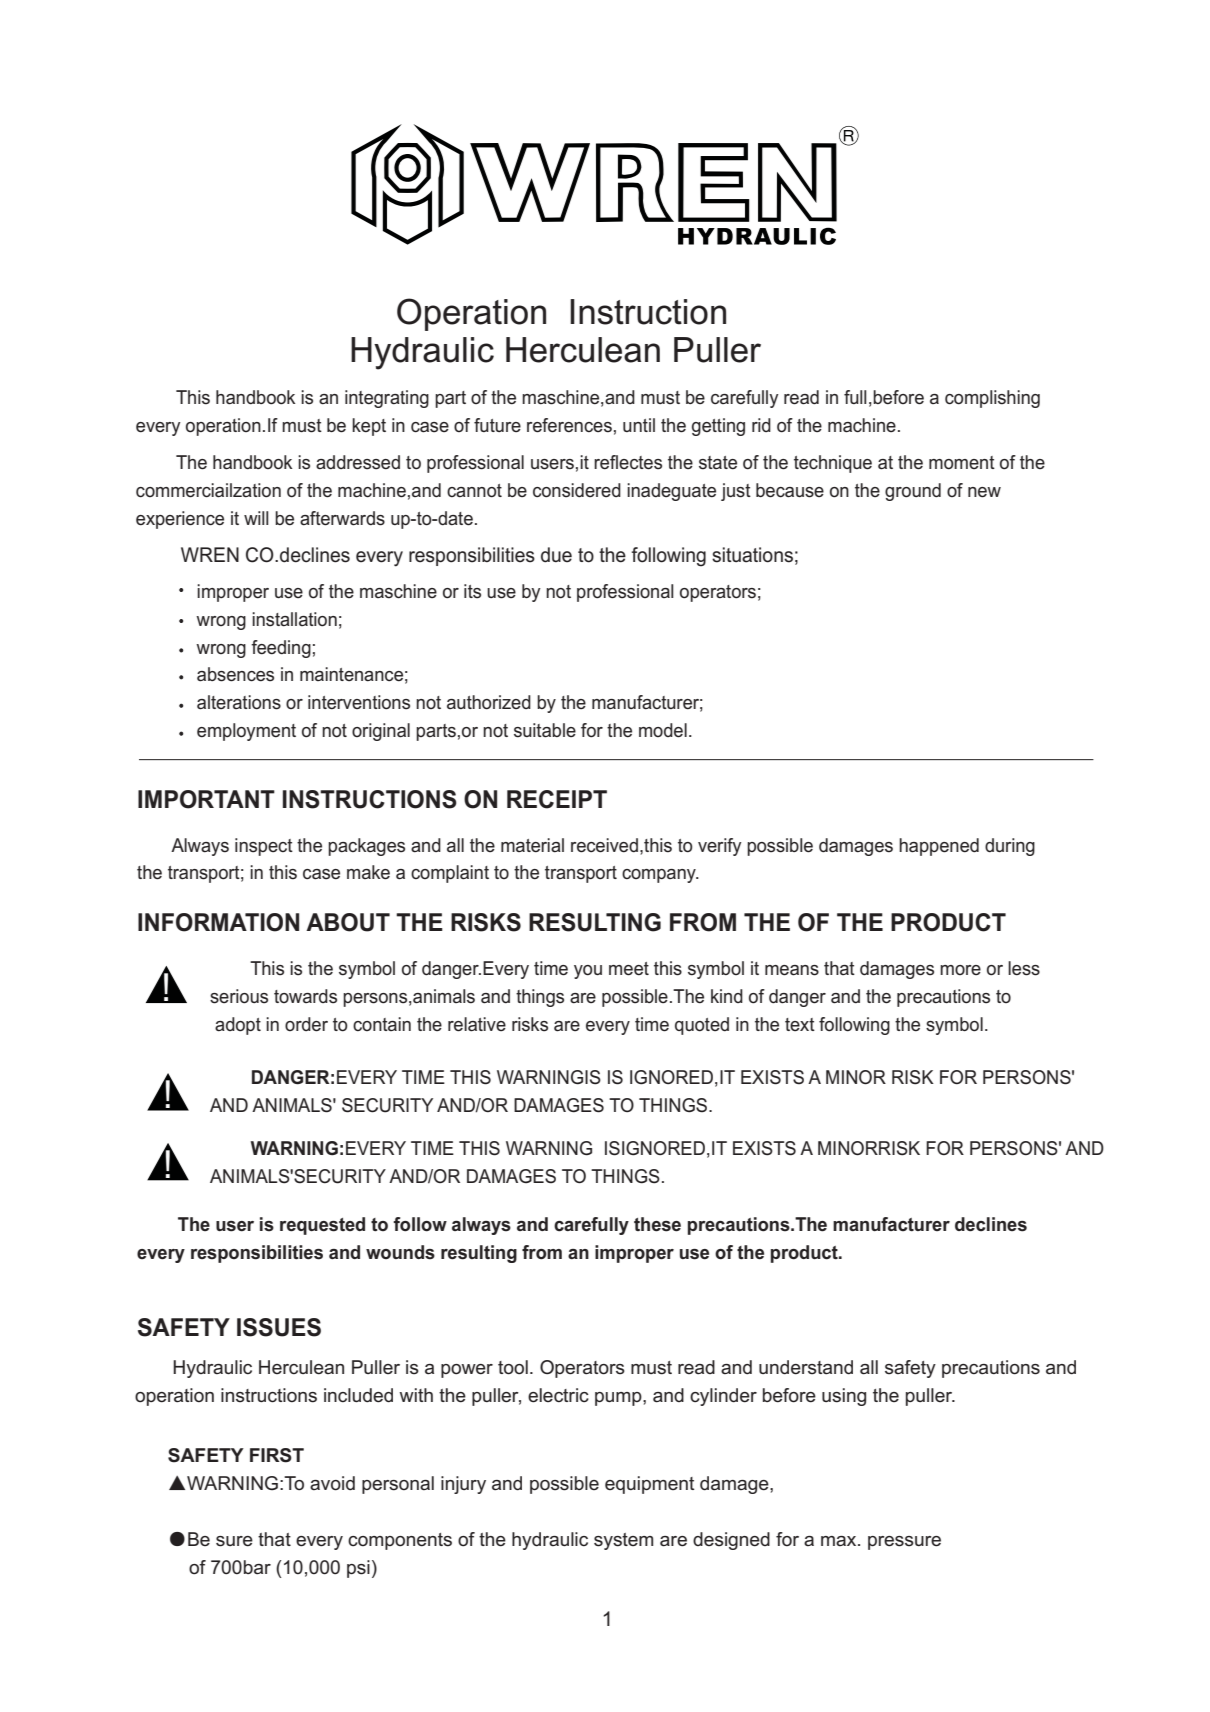 This screenshot has height=1712, width=1210. I want to click on happened, so click(939, 847).
